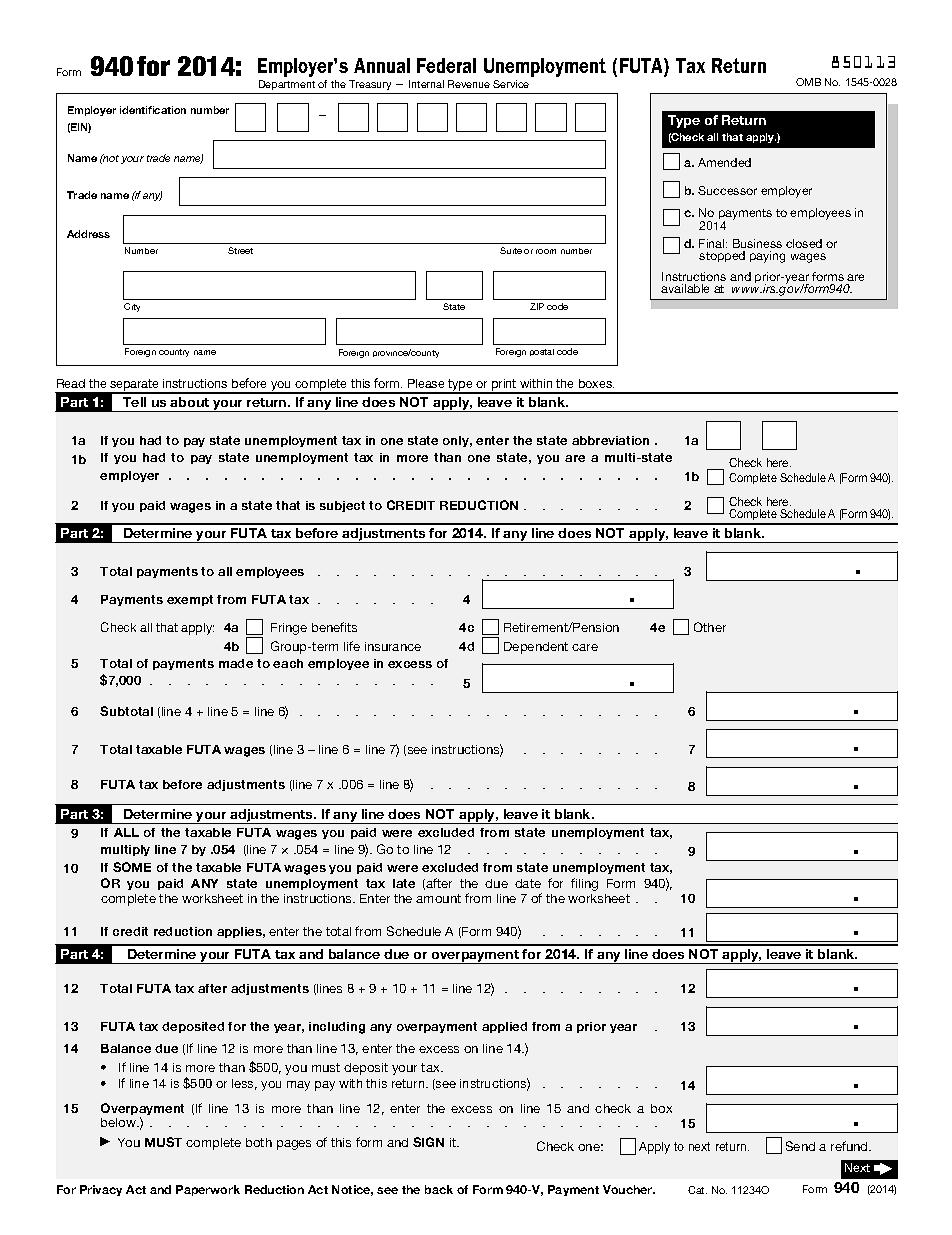 The image size is (952, 1235). I want to click on Send, so click(800, 1146).
